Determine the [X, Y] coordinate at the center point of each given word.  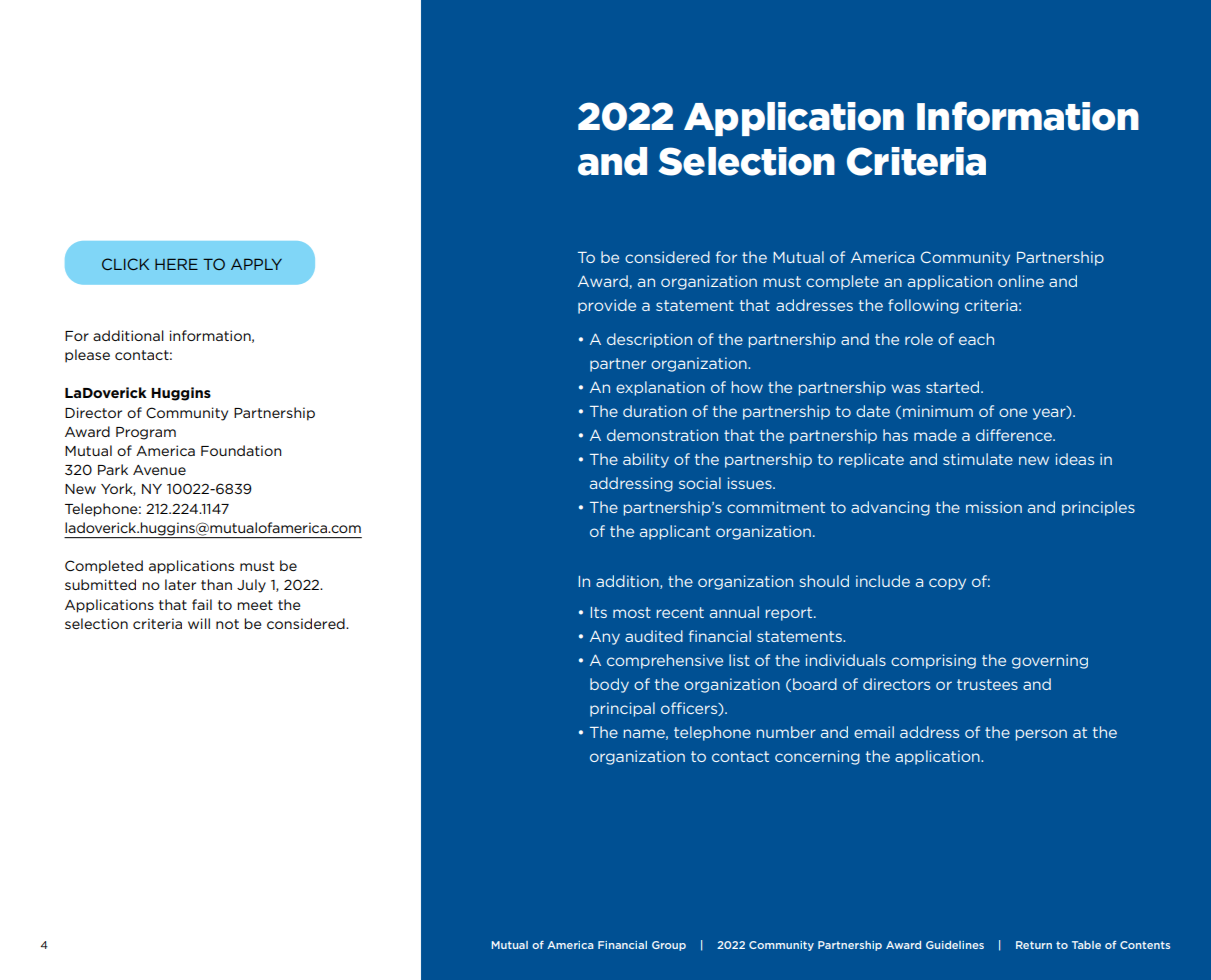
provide [607, 306]
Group [669, 946]
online [1021, 281]
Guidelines [955, 945]
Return [1034, 945]
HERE [176, 264]
